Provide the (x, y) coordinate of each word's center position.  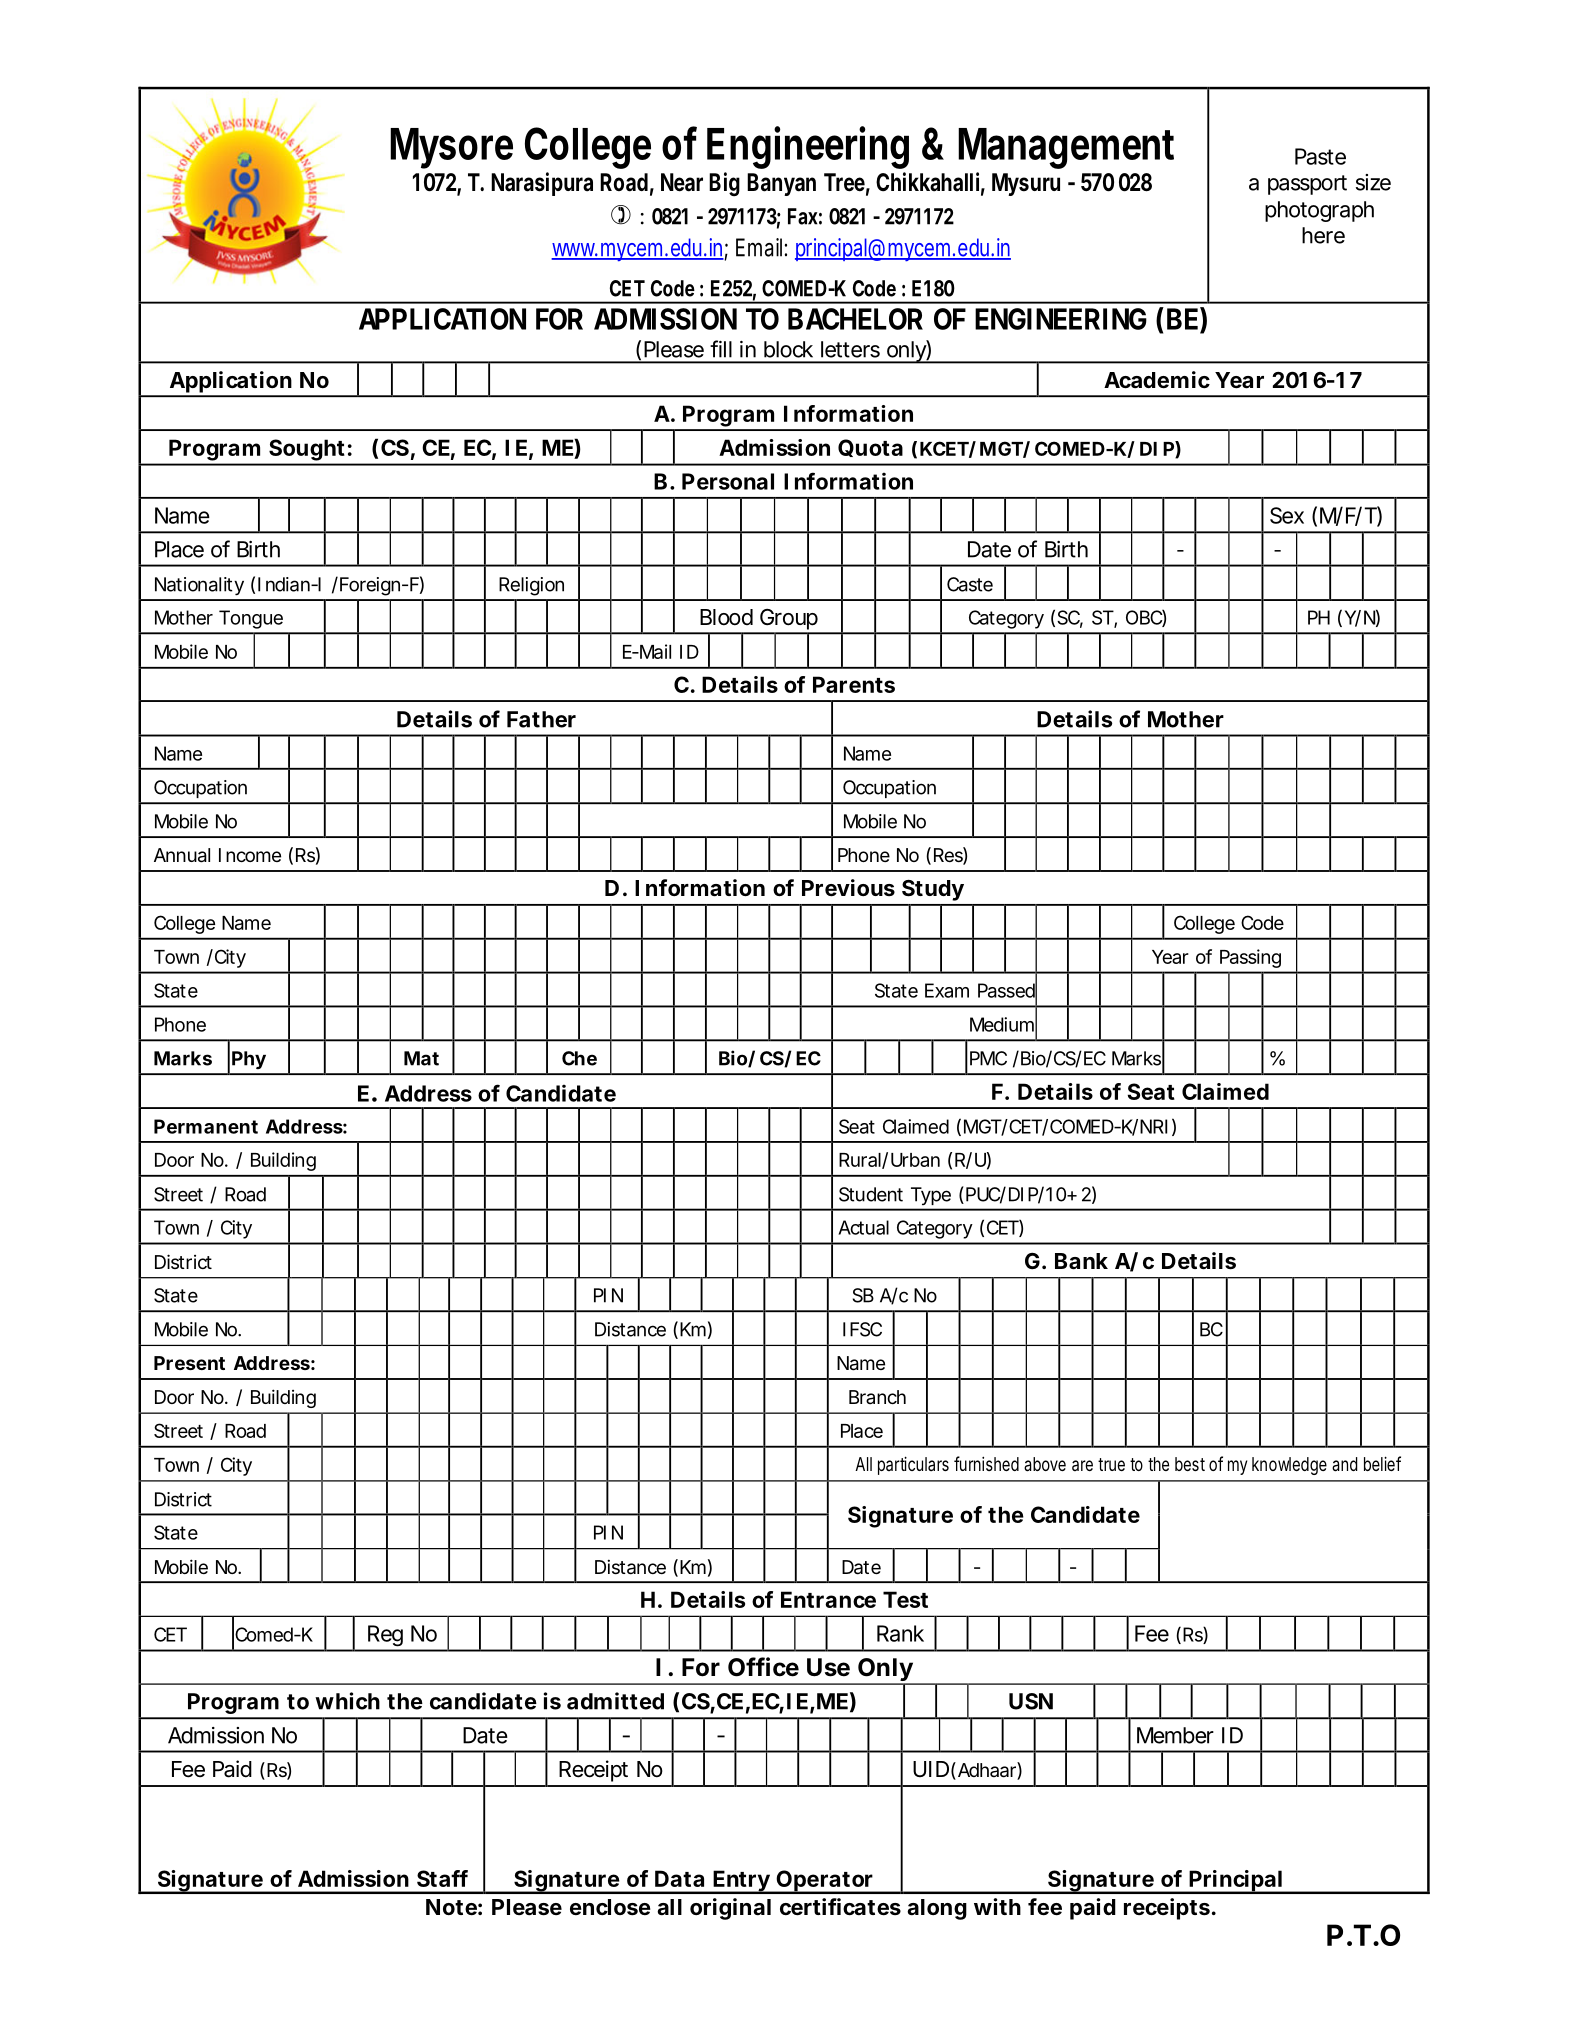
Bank (1081, 1261)
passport (1307, 185)
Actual (863, 1227)
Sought (306, 450)
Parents (854, 684)
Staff (442, 1878)
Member (1175, 1735)
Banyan (781, 184)
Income (250, 855)
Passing (1250, 958)
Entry (741, 1882)
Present (189, 1363)
